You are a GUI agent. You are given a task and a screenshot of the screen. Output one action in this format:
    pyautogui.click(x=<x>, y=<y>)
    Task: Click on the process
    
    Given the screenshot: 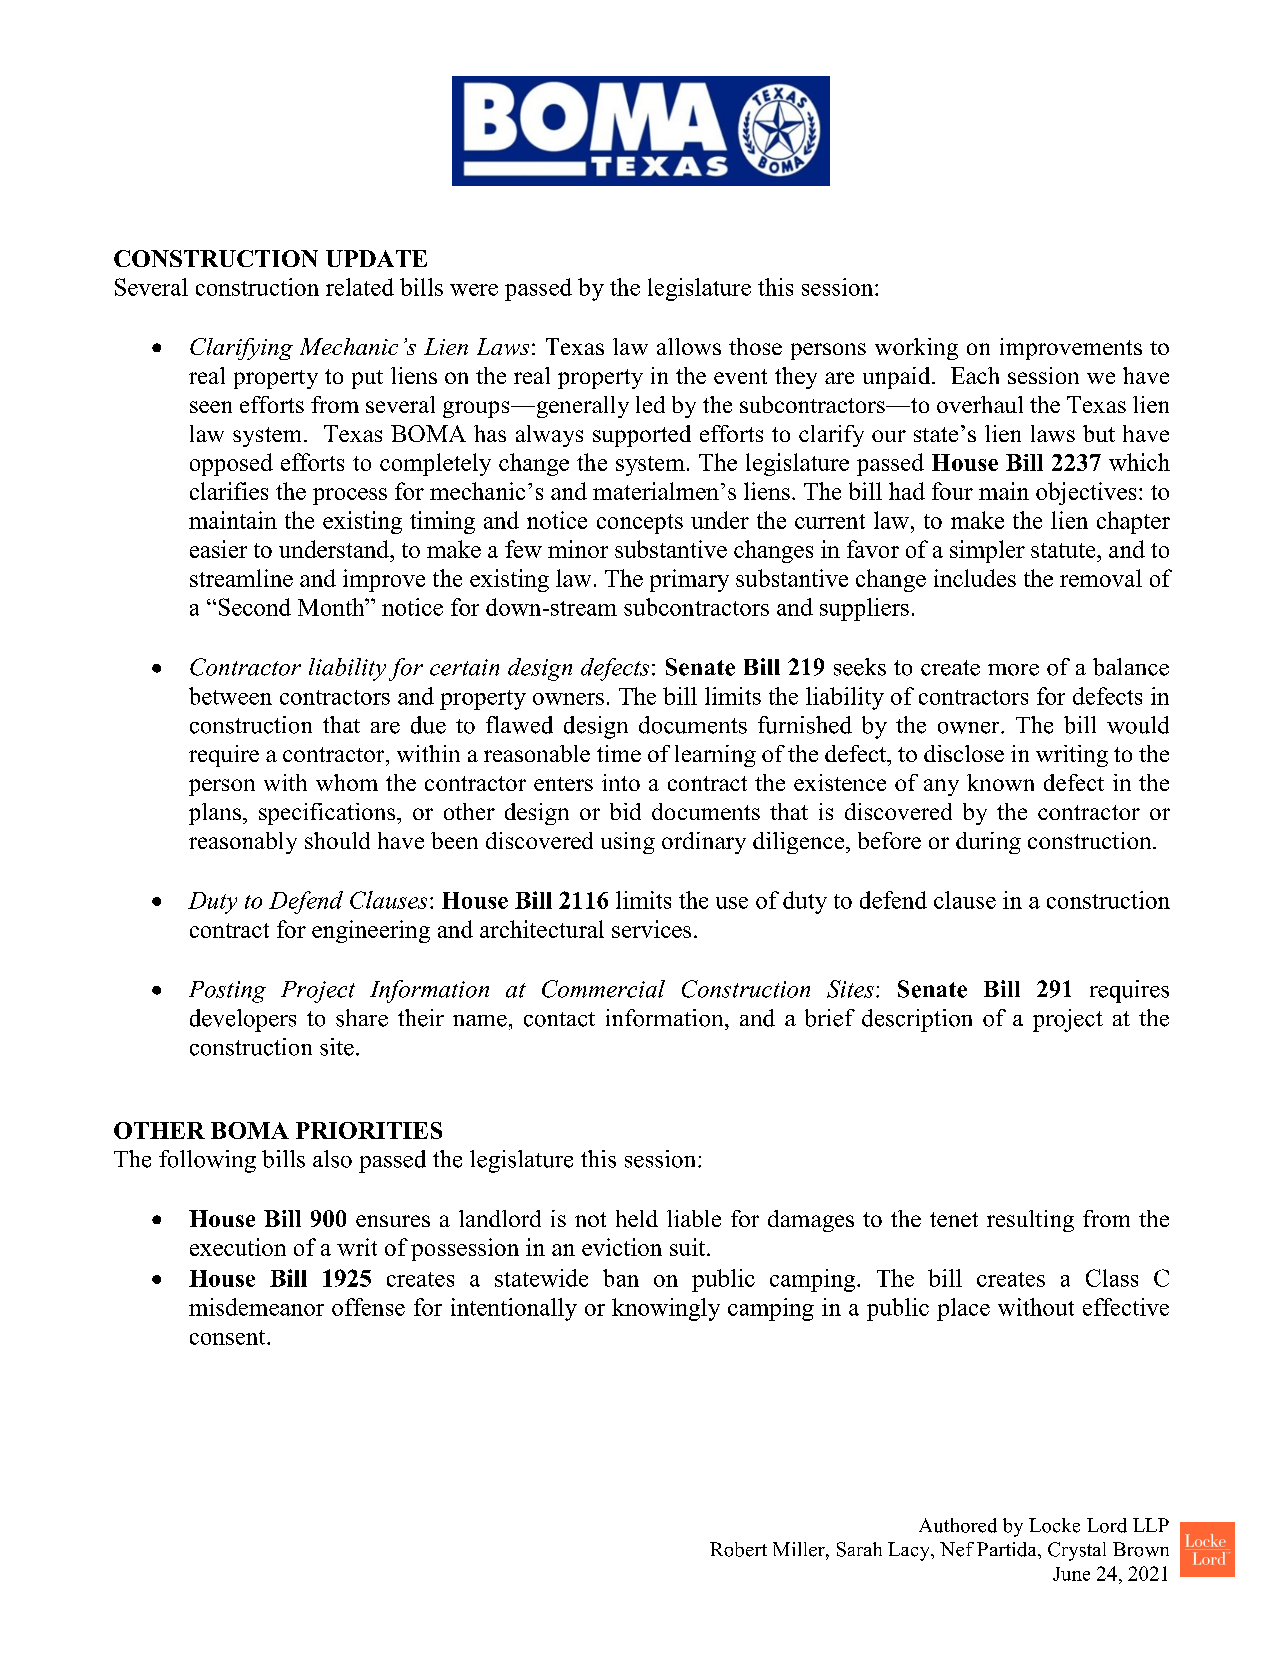 What is the action you would take?
    pyautogui.click(x=350, y=496)
